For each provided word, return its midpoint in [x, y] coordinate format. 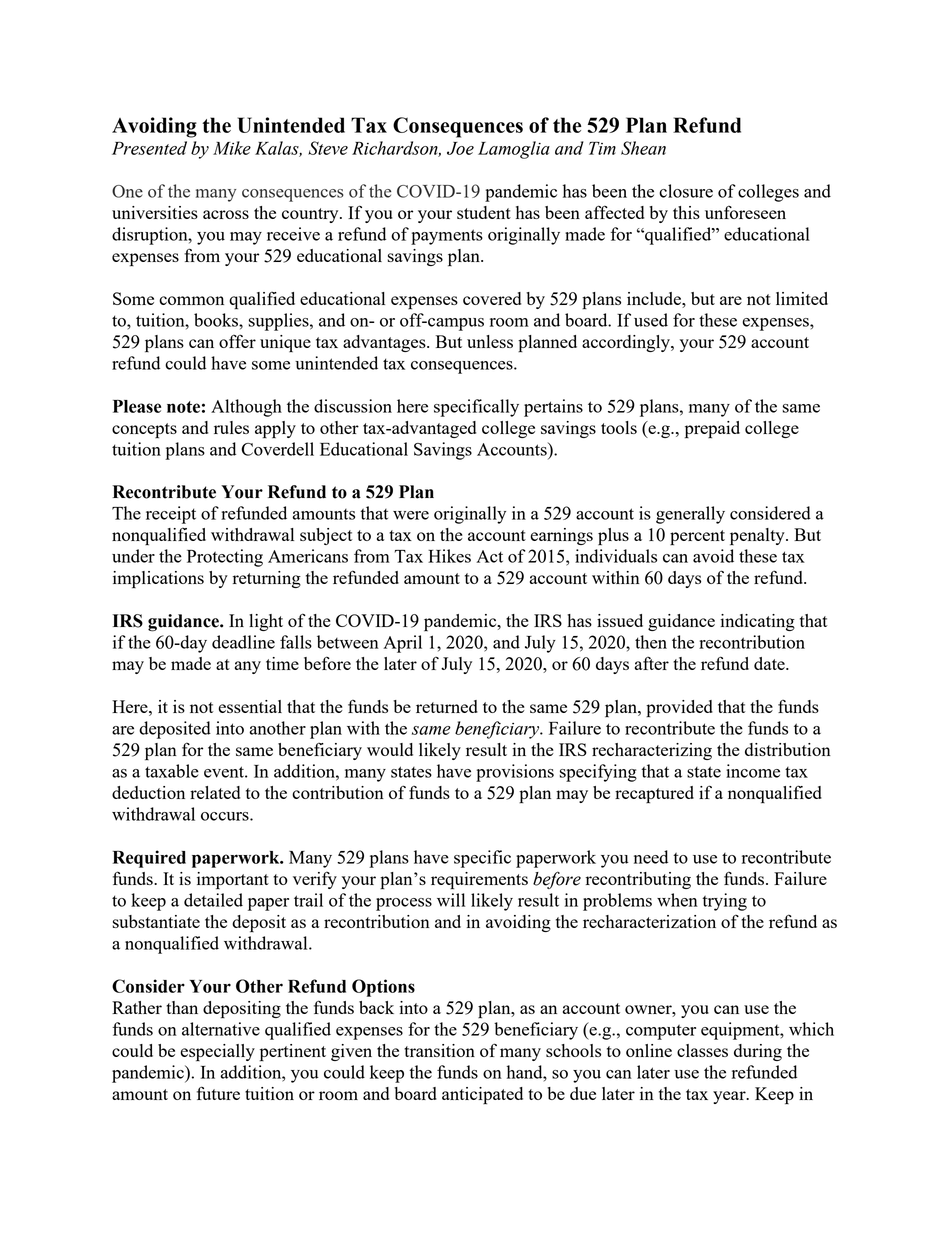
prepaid [712, 430]
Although [246, 408]
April [402, 644]
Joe [460, 148]
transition [439, 1050]
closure [686, 191]
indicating [757, 622]
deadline [243, 642]
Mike [232, 148]
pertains [553, 408]
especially [217, 1053]
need [651, 857]
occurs [226, 816]
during [758, 1052]
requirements [479, 881]
